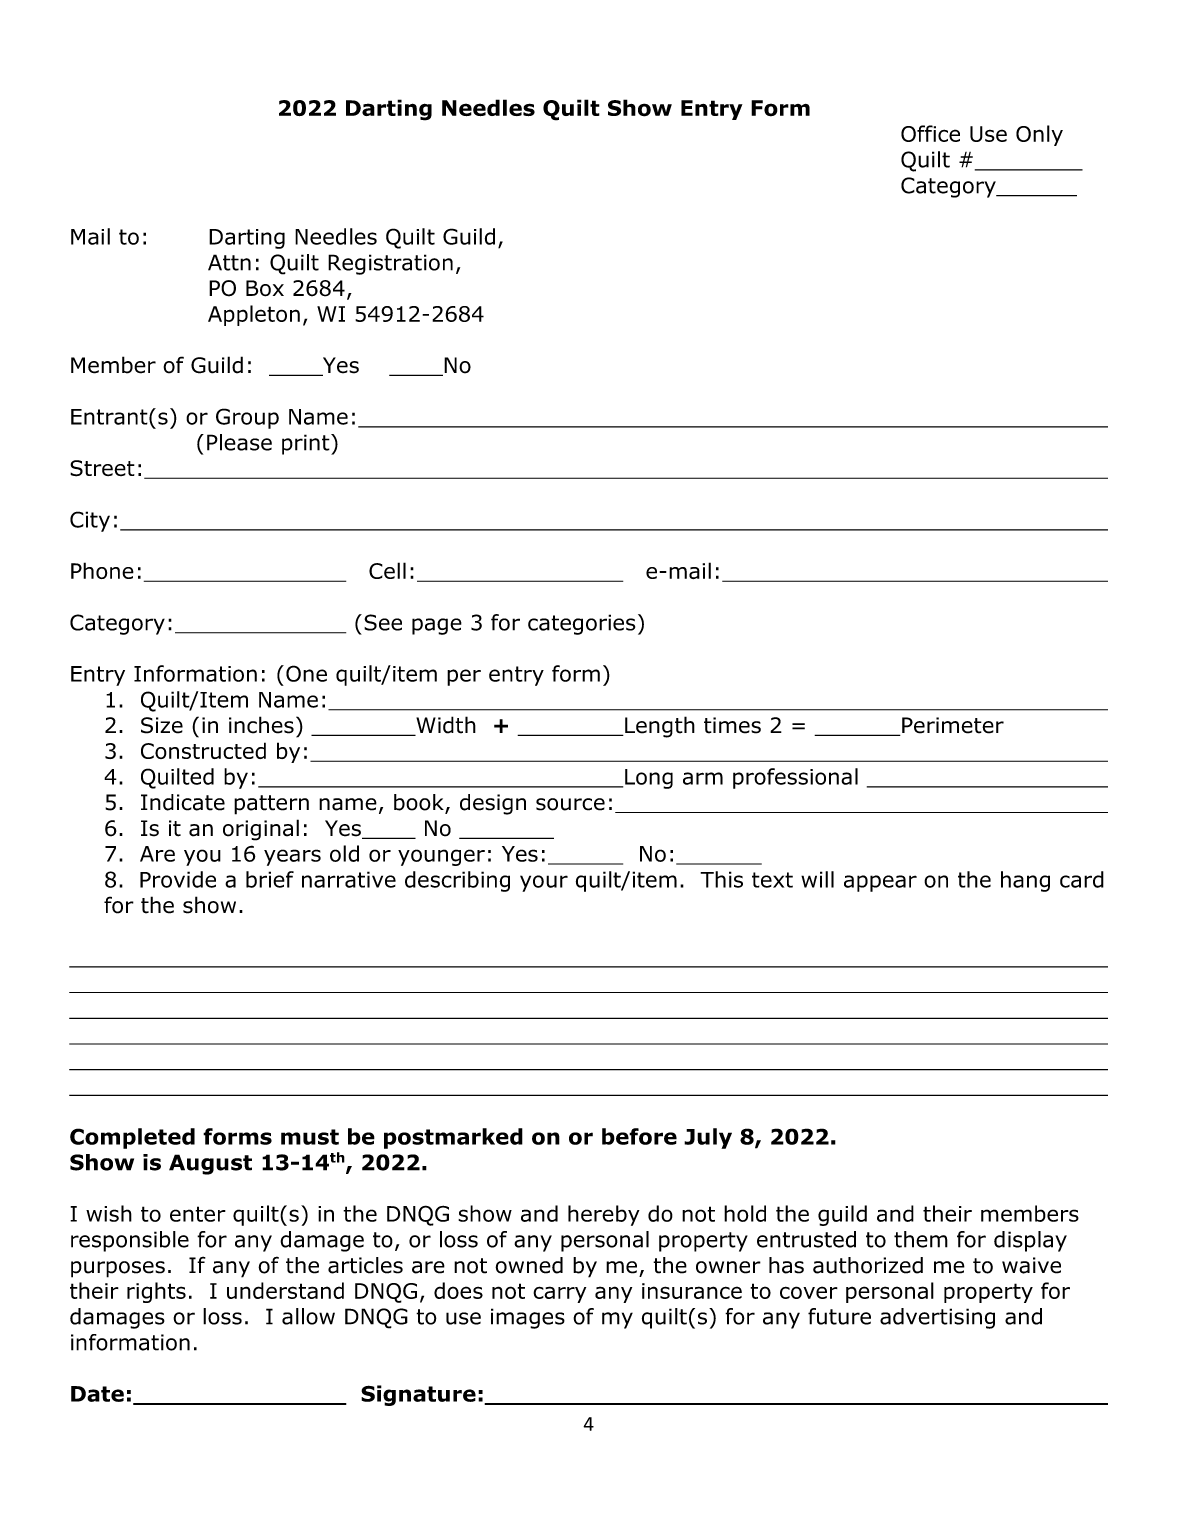 The width and height of the screenshot is (1177, 1523). I want to click on Provide, so click(178, 879).
